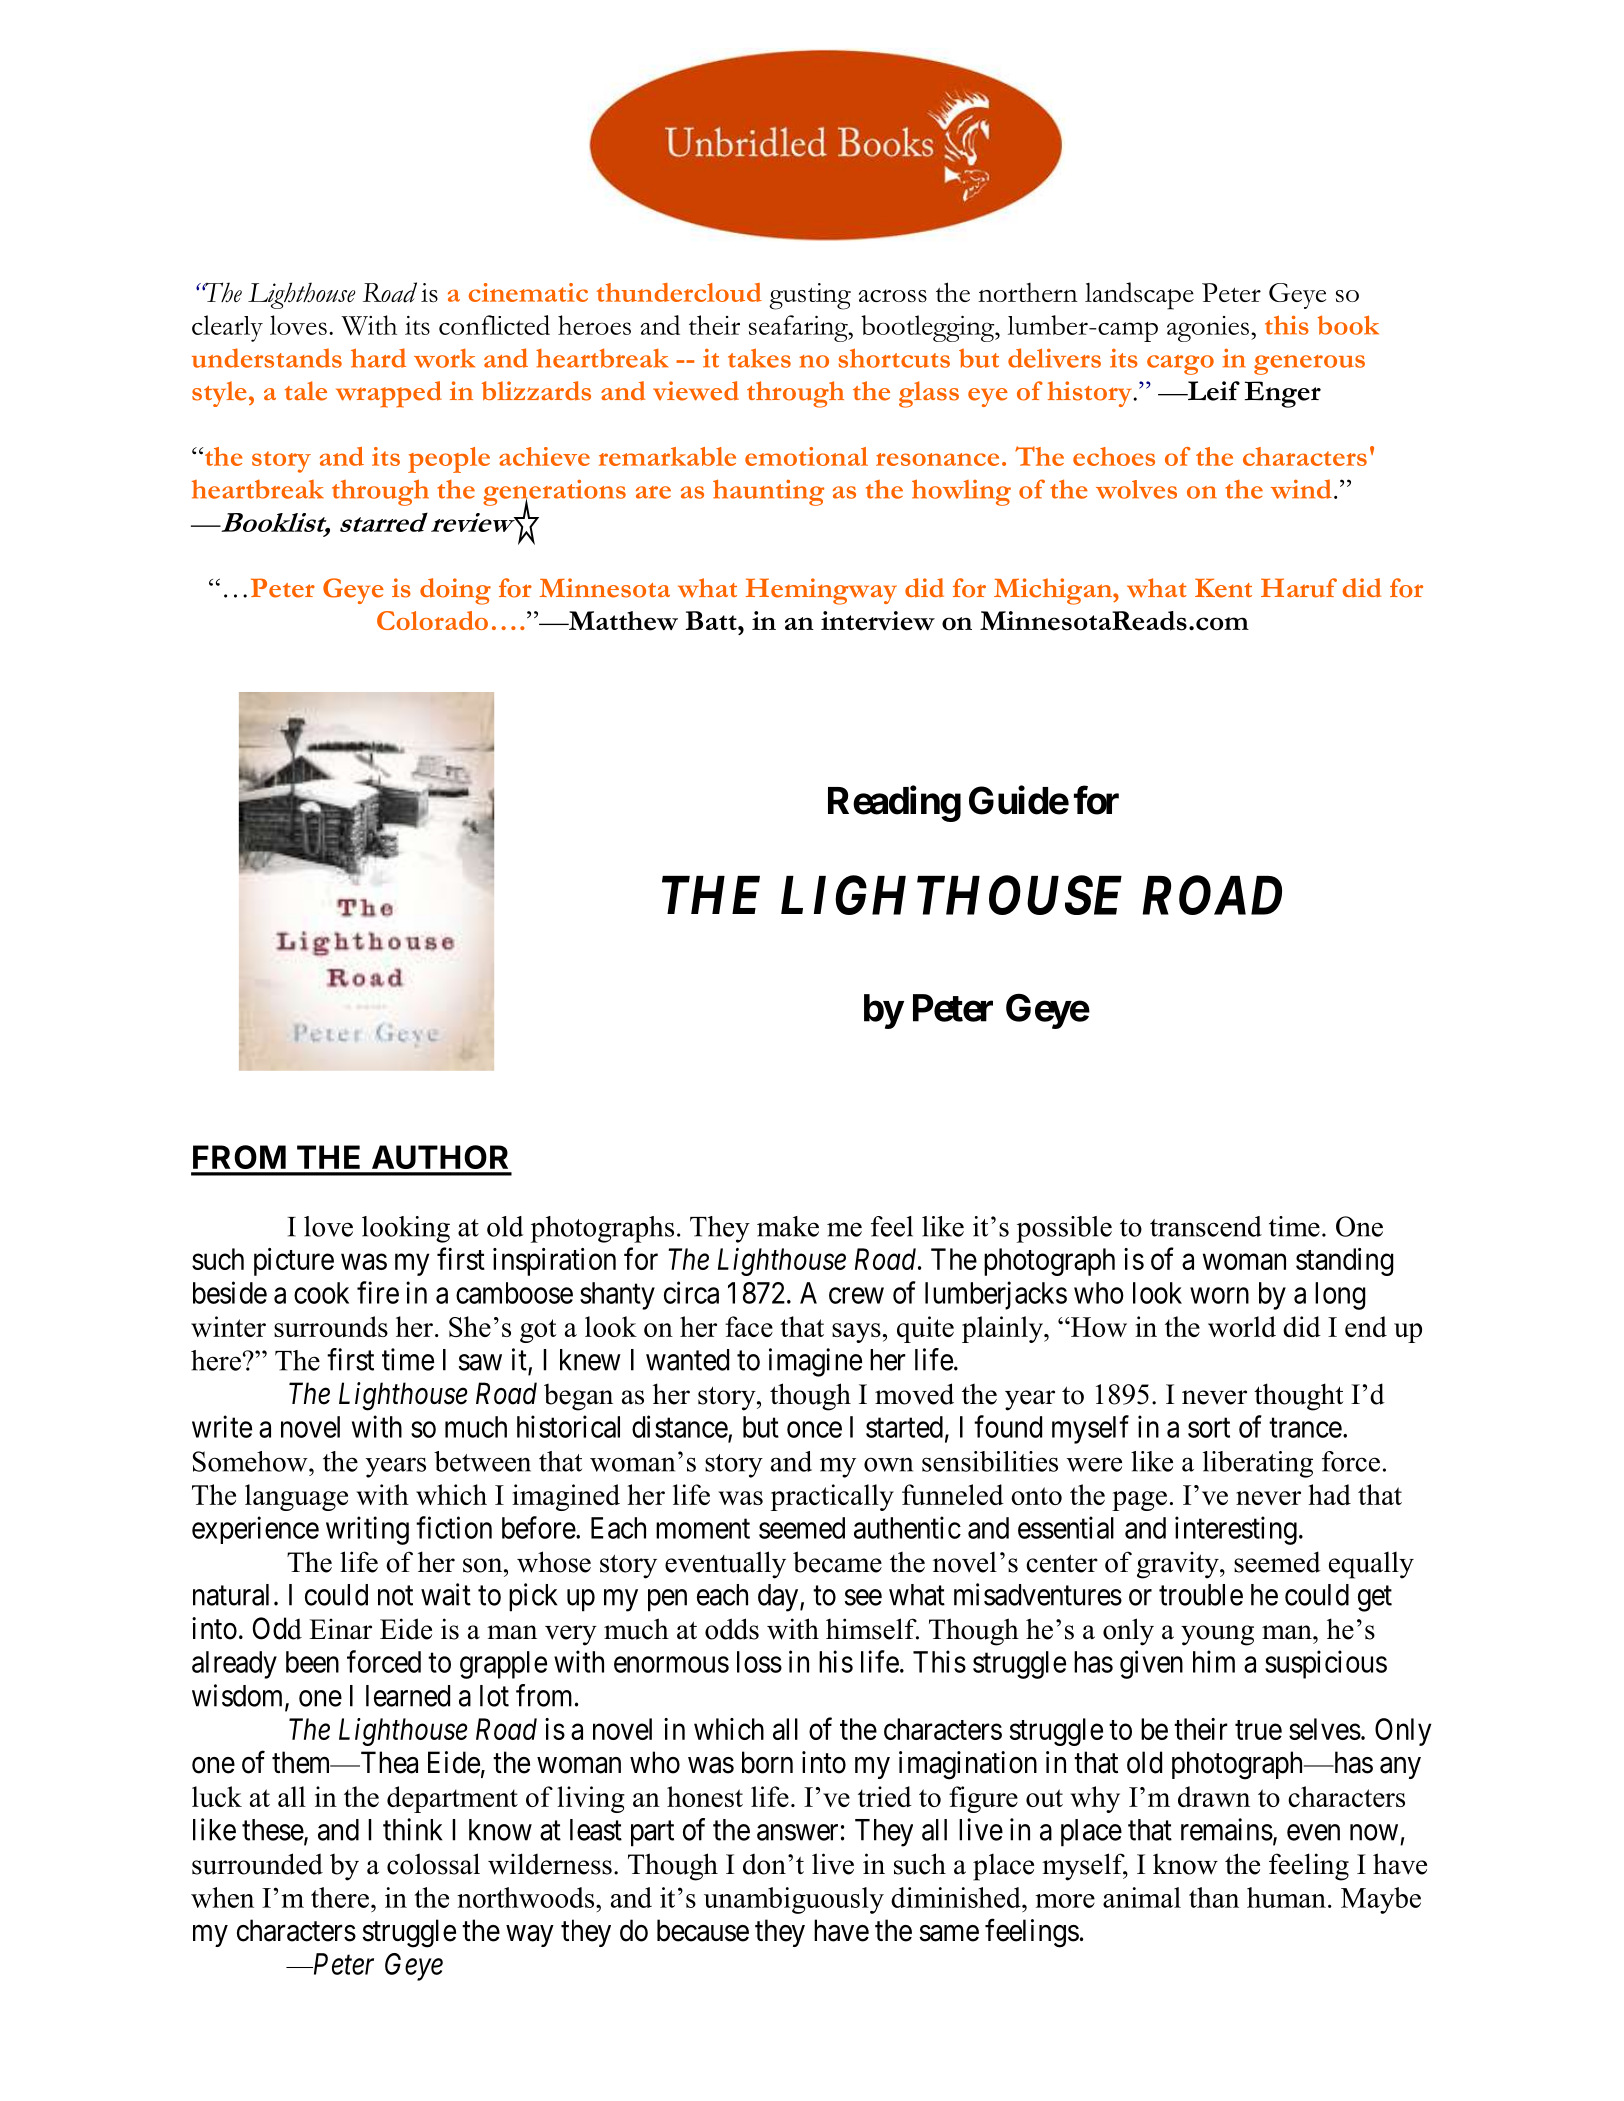 The height and width of the screenshot is (2101, 1624). I want to click on liberating, so click(1258, 1464).
